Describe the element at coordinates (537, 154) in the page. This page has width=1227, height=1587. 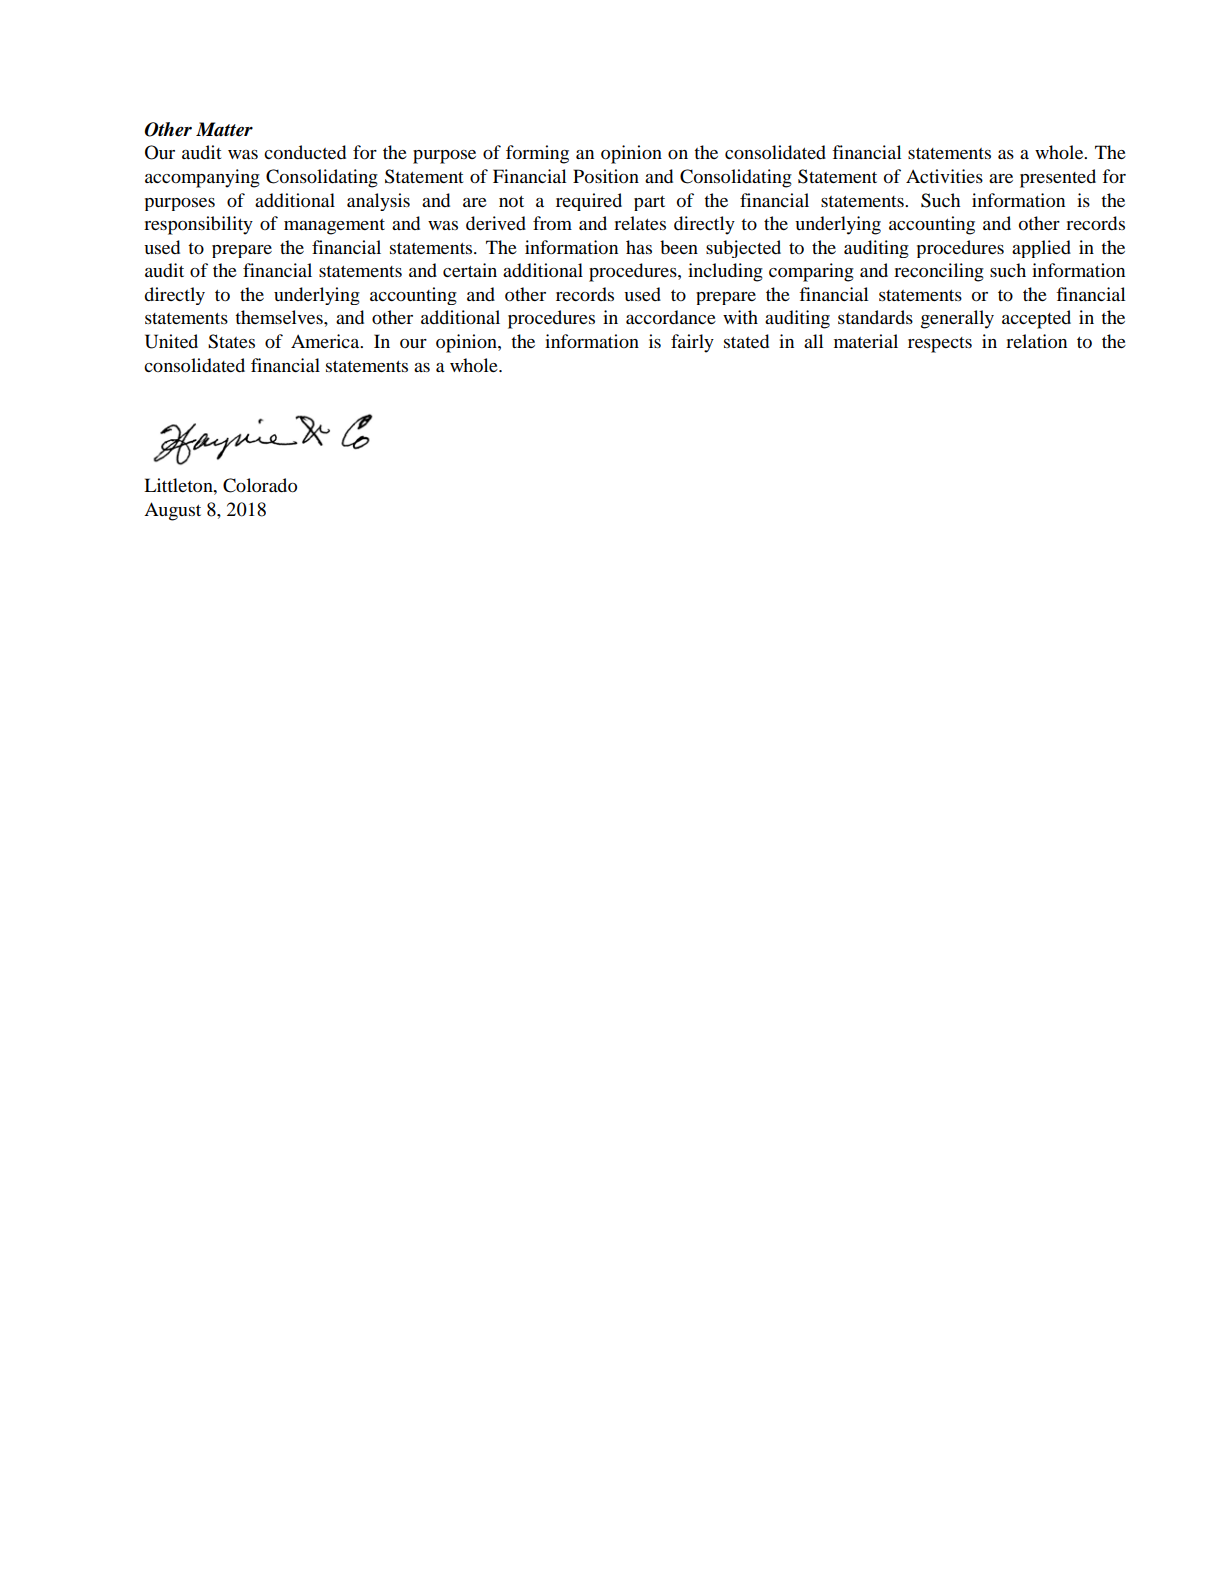
I see `forming` at that location.
